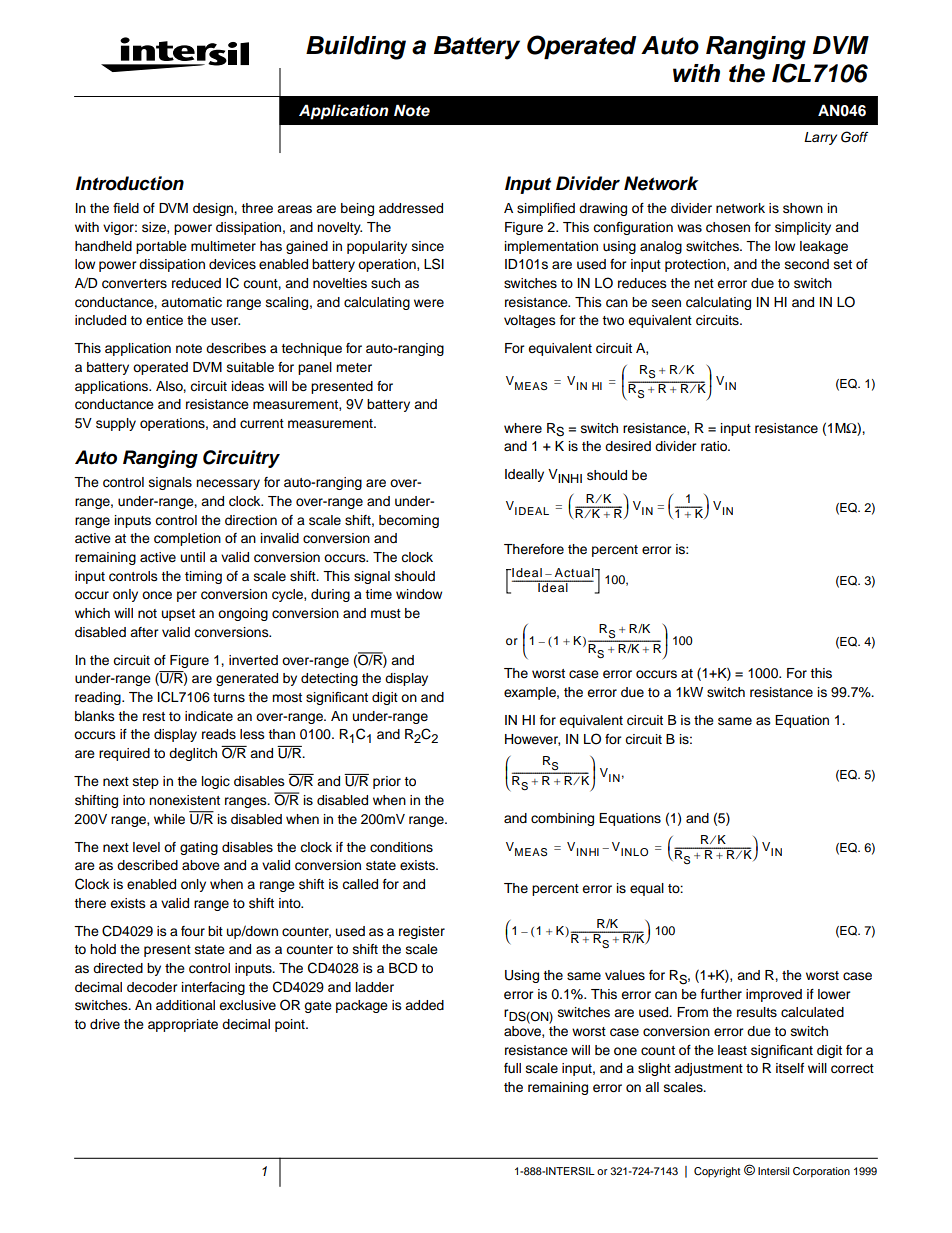  Describe the element at coordinates (820, 138) in the image. I see `Larry` at that location.
